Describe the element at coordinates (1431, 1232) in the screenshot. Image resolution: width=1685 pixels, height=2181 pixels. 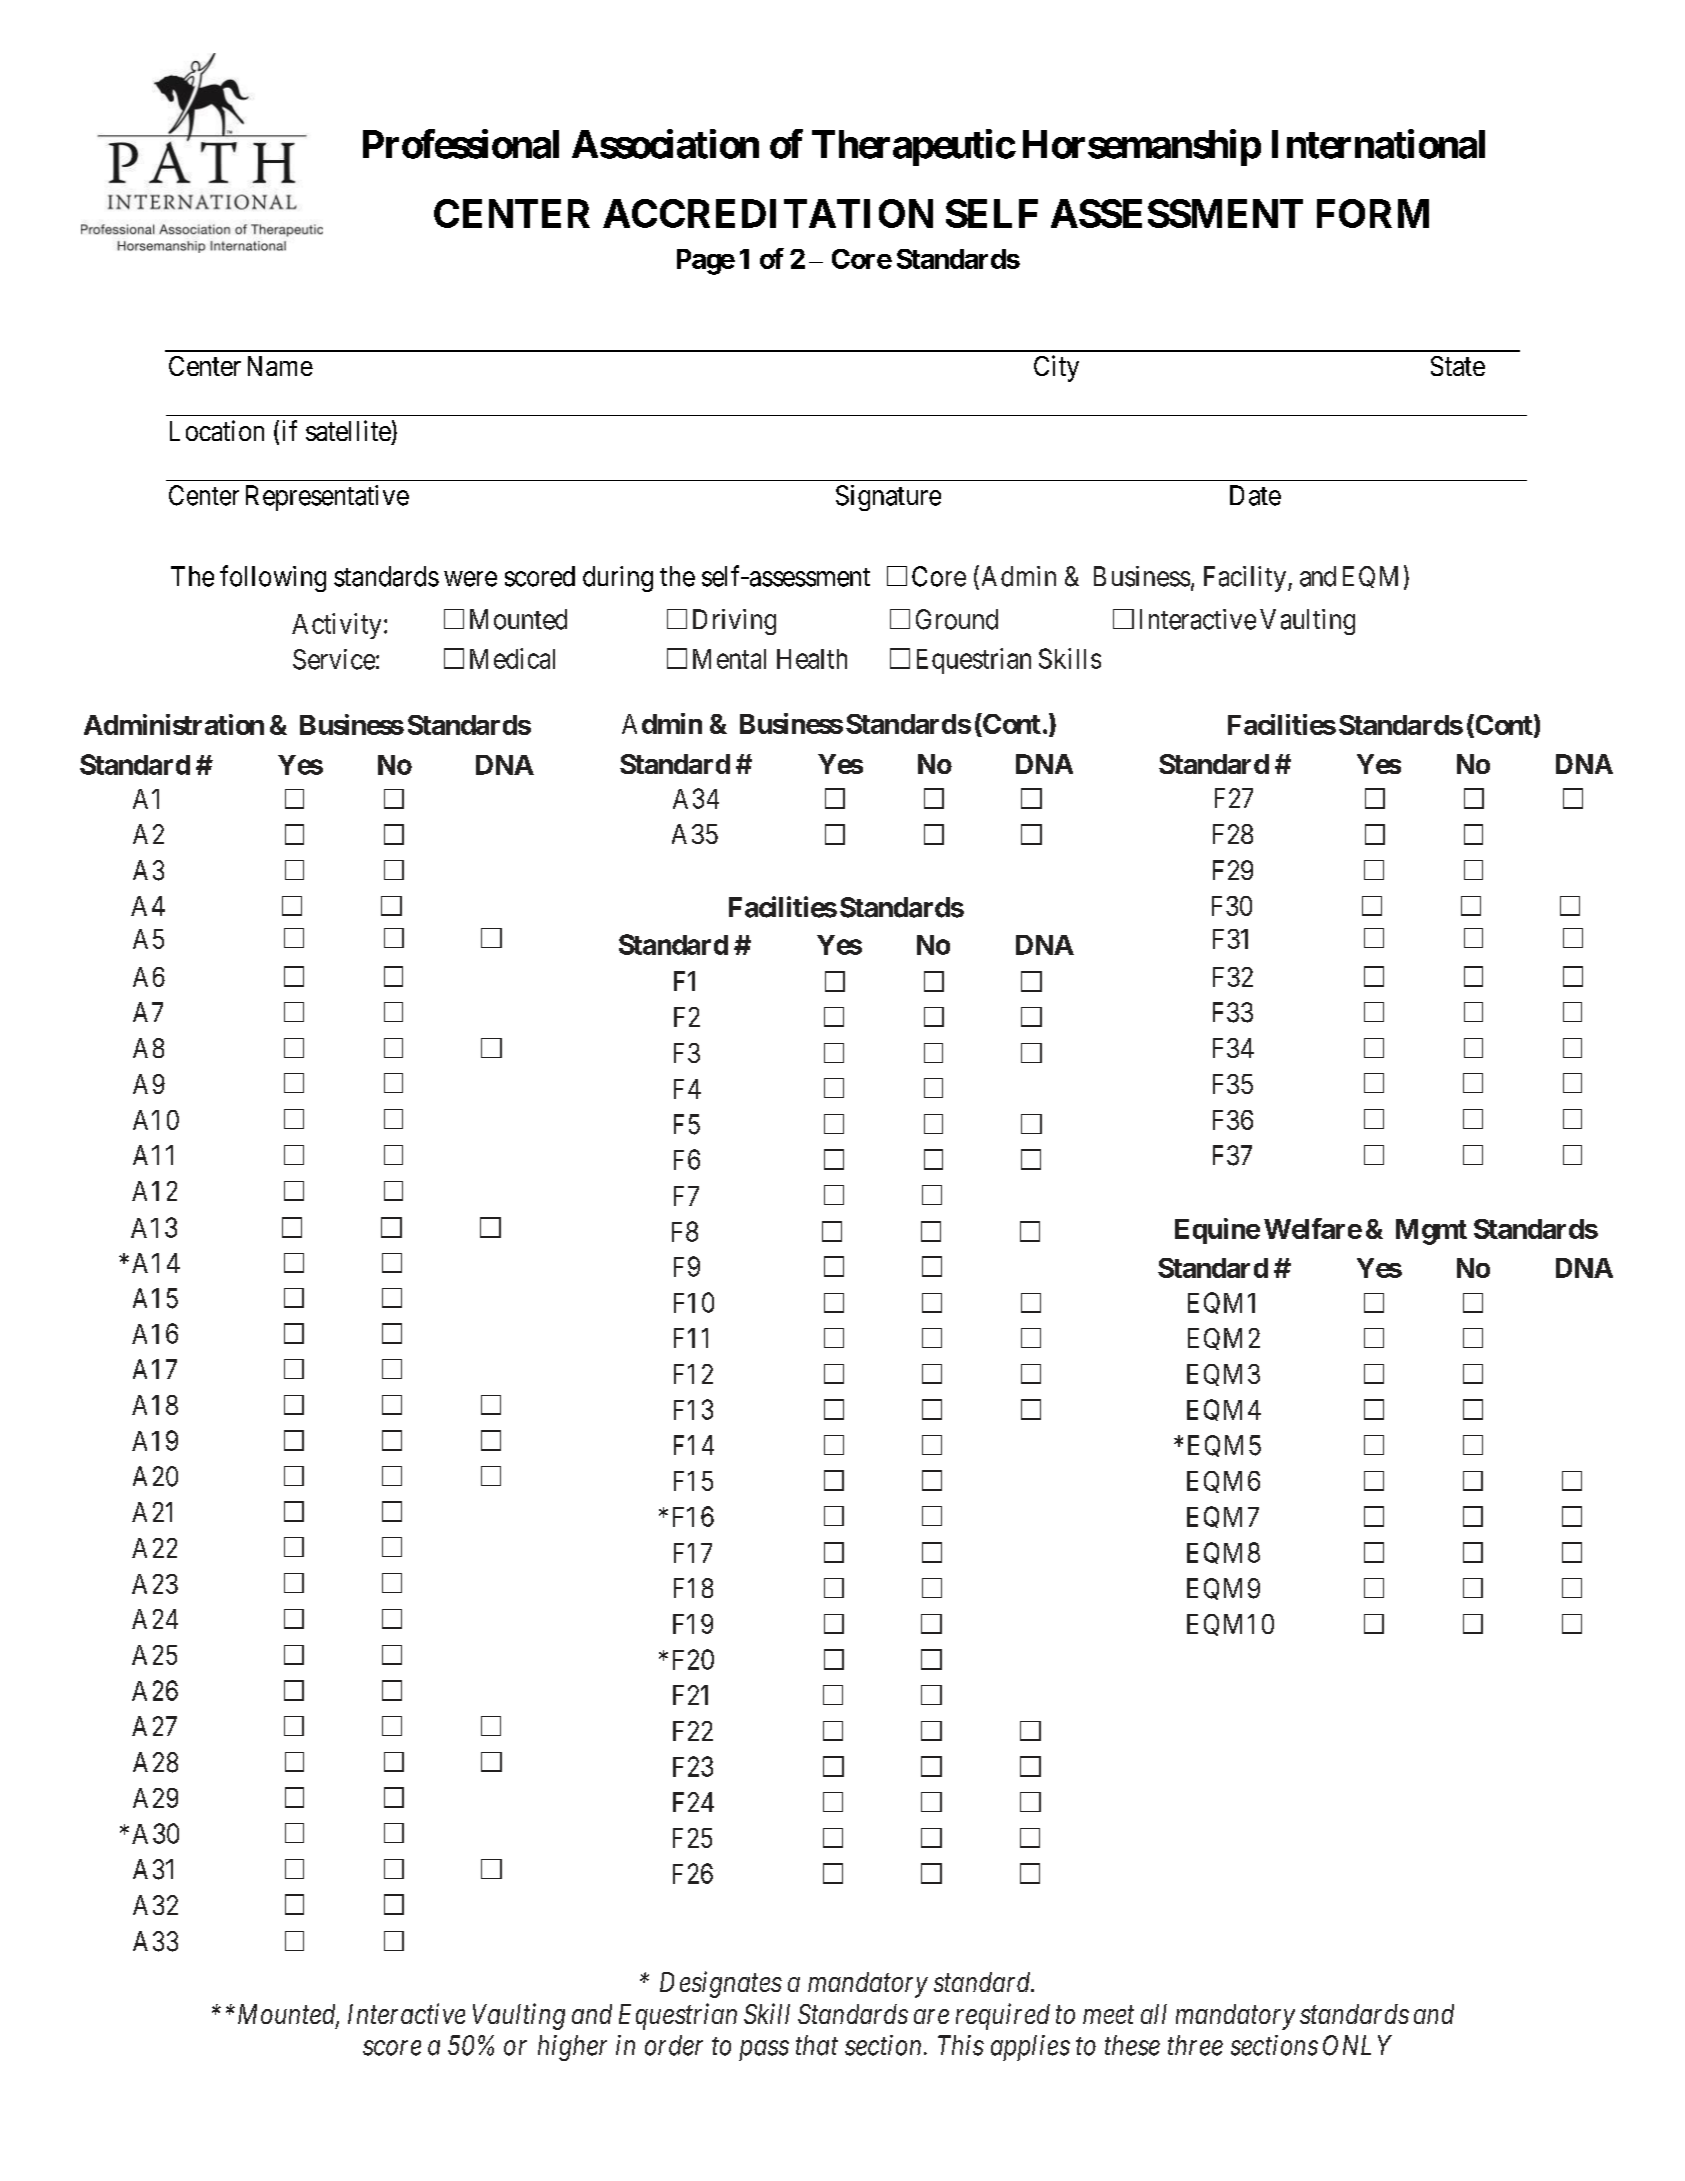
I see `Mgmt` at that location.
